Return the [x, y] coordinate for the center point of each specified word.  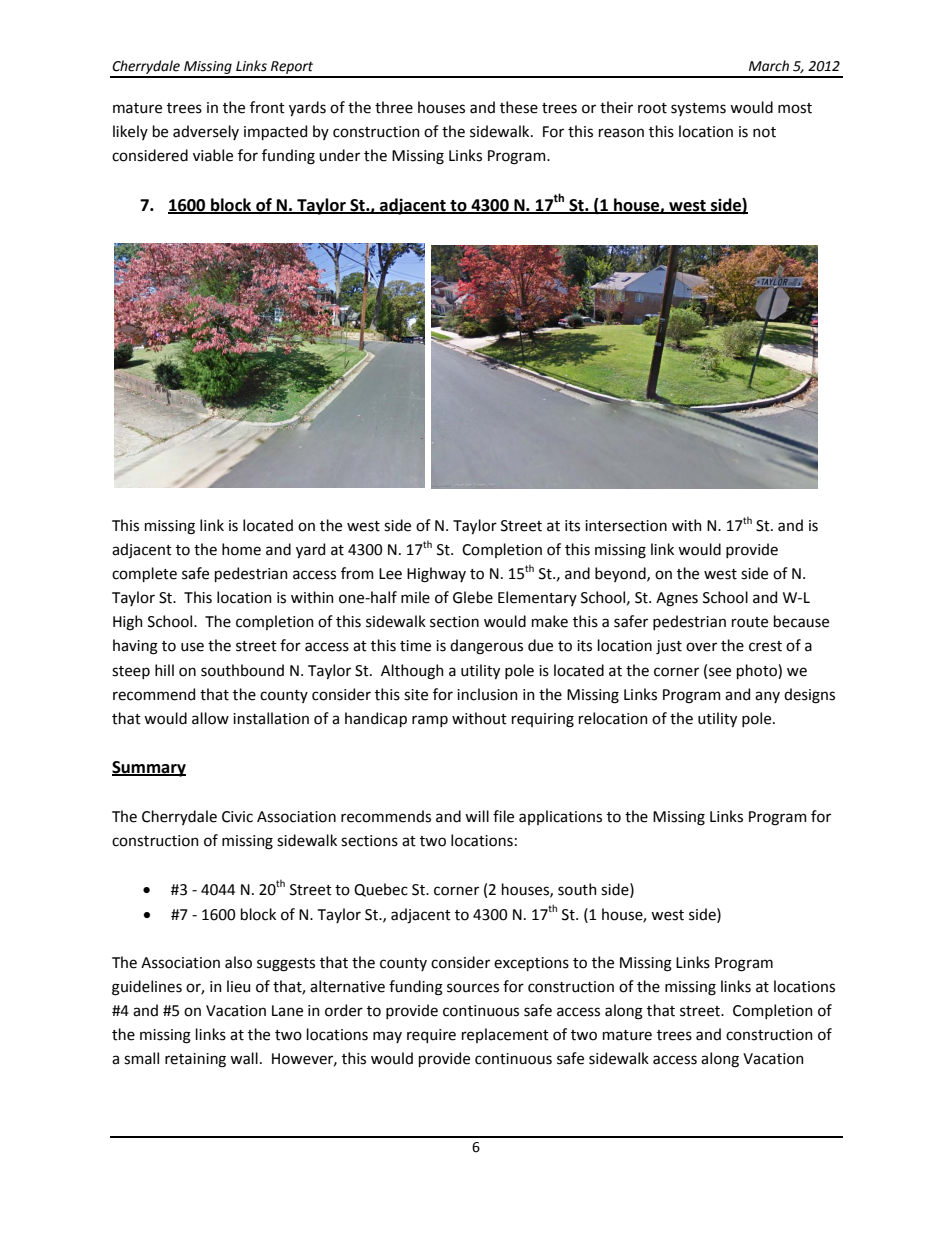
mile [415, 597]
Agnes [677, 599]
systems [698, 109]
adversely [206, 132]
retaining [195, 1060]
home [241, 549]
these [519, 107]
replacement [505, 1035]
